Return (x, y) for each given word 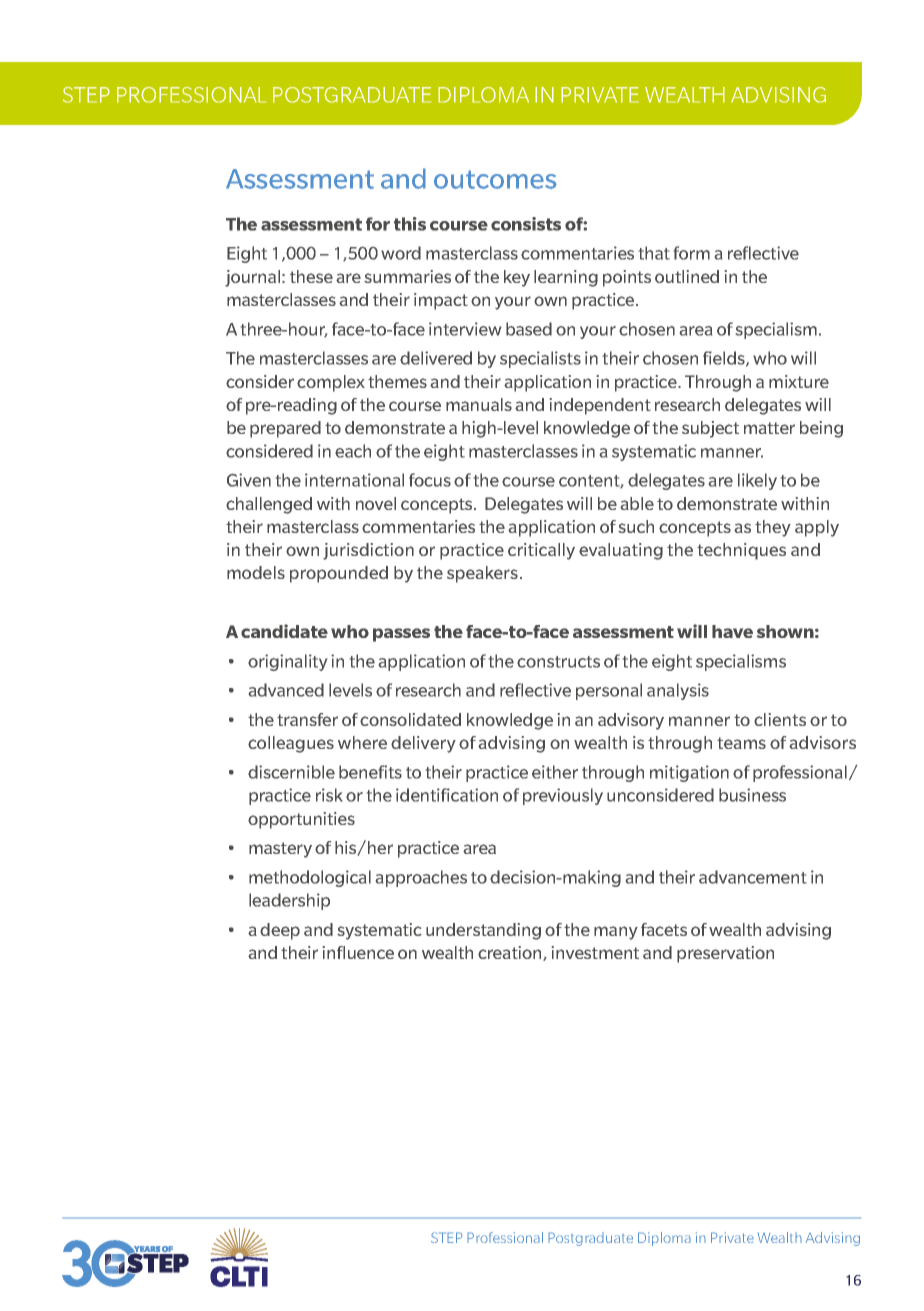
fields (725, 359)
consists (526, 224)
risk (329, 795)
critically (541, 551)
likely (757, 481)
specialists (540, 359)
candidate (284, 631)
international (354, 480)
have (732, 631)
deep (280, 931)
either (555, 772)
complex (331, 383)
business (752, 795)
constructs (558, 662)
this (410, 224)
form (692, 253)
